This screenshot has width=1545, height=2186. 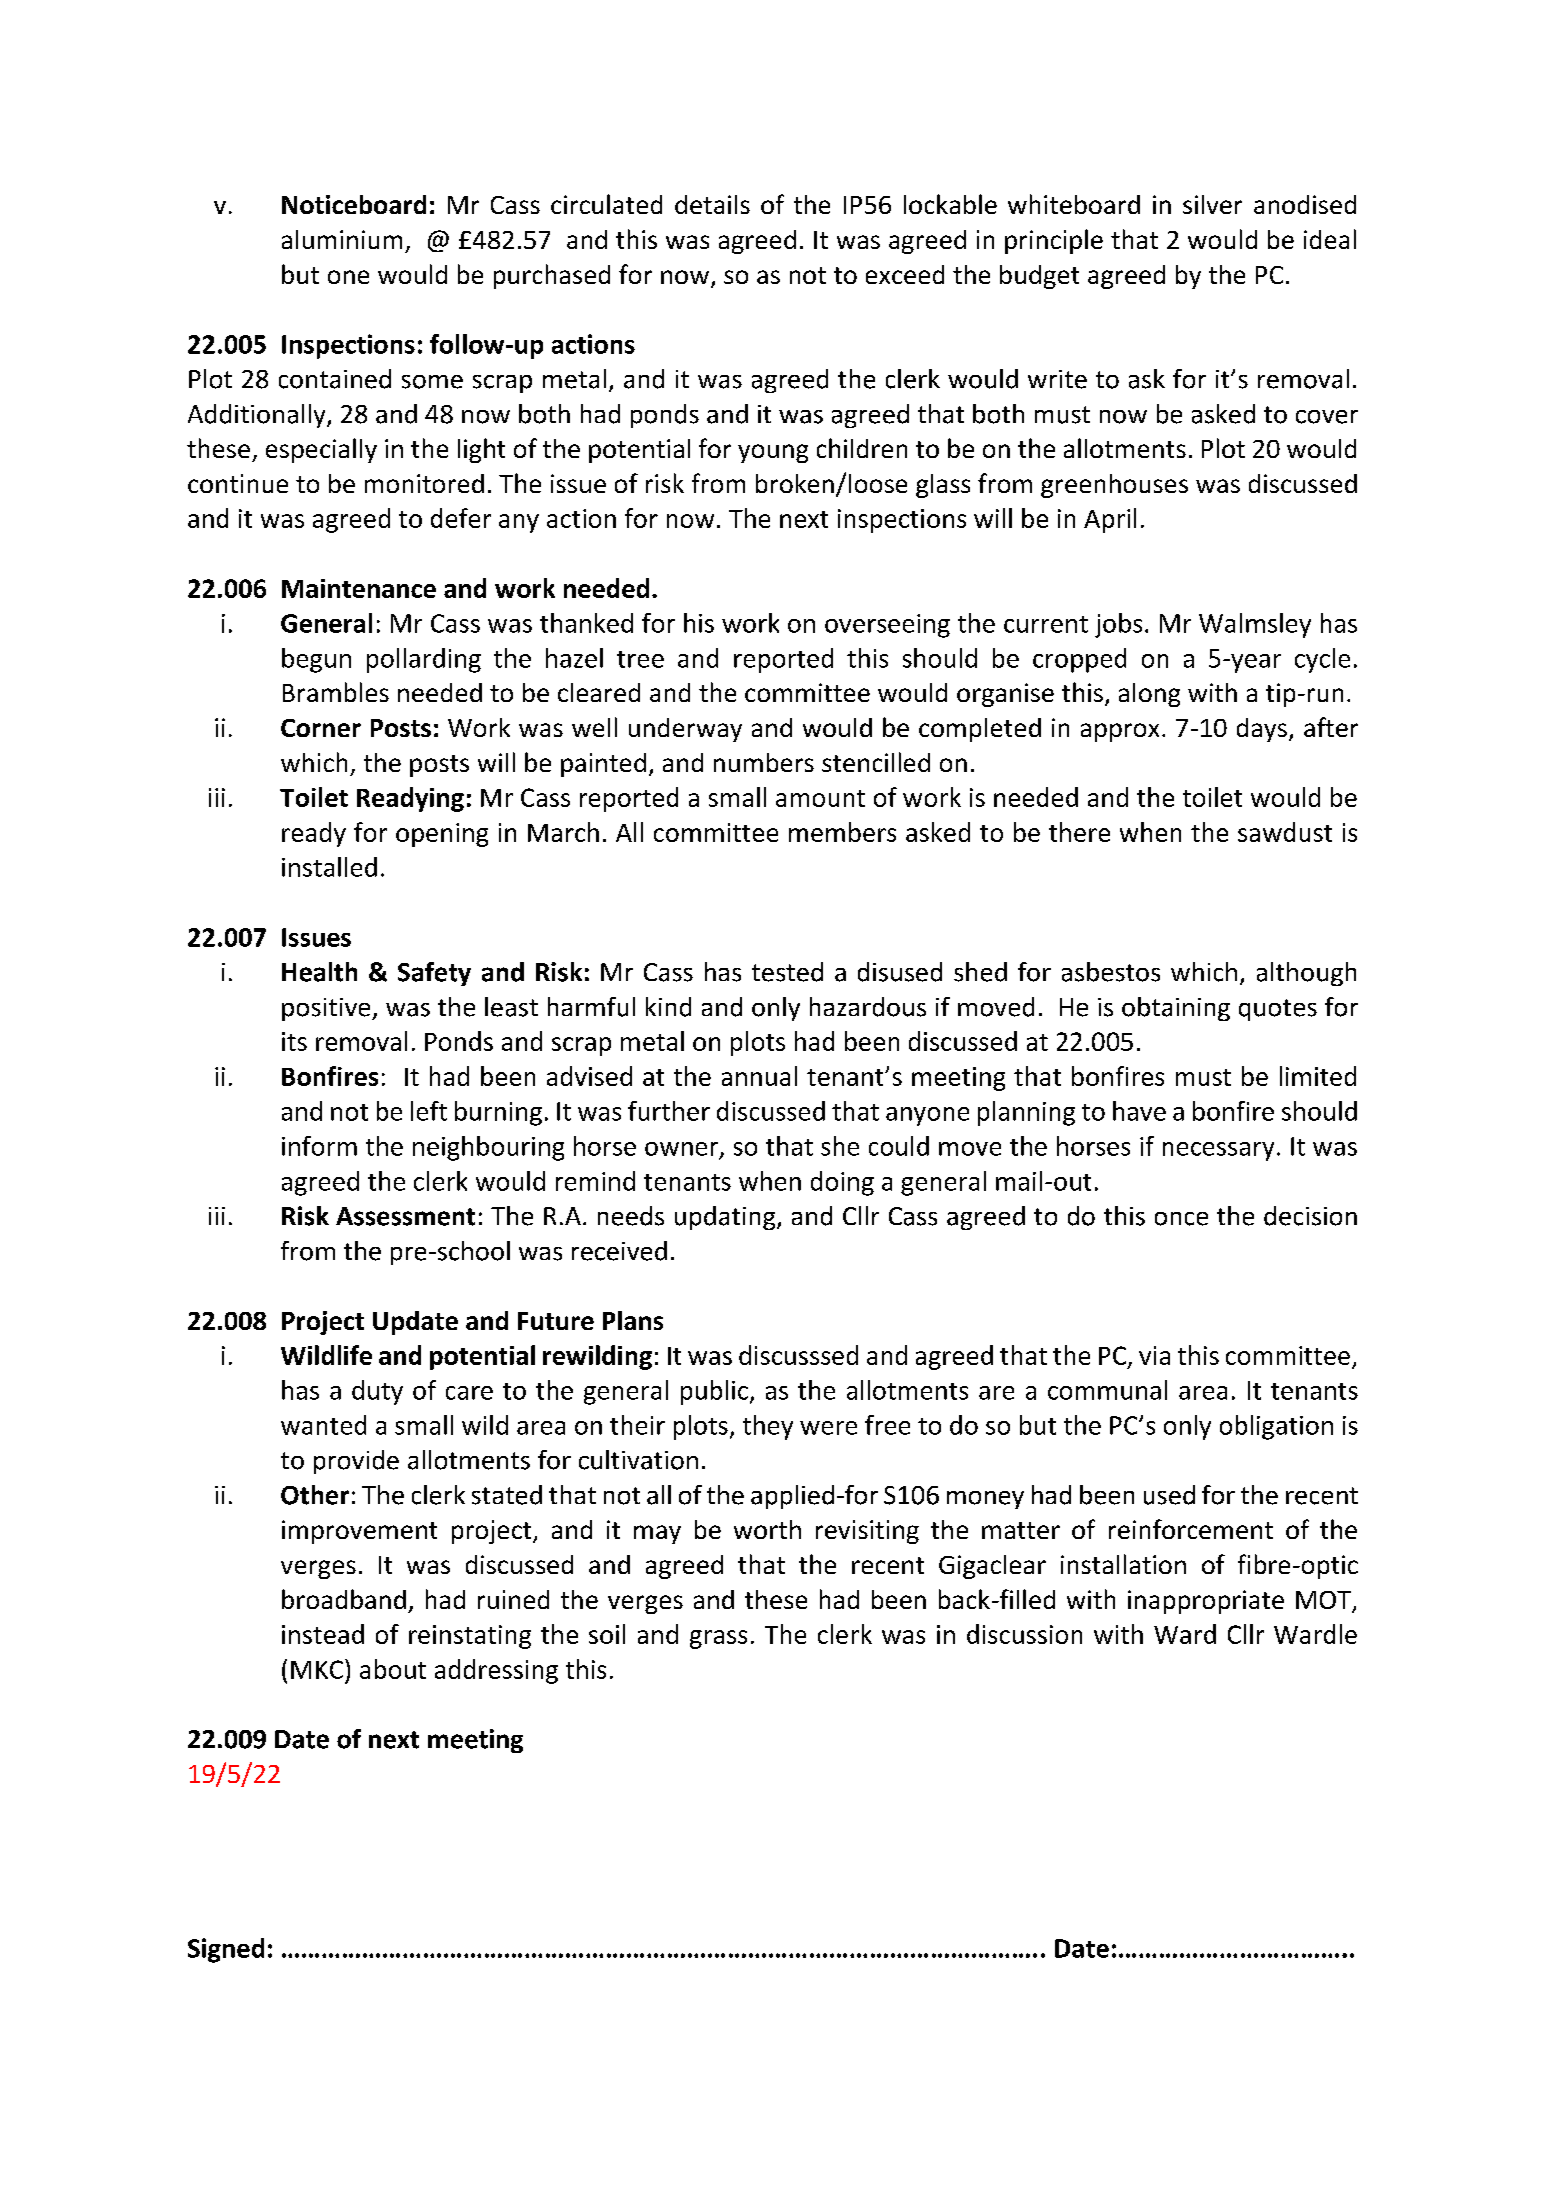 What do you see at coordinates (712, 204) in the screenshot?
I see `details` at bounding box center [712, 204].
